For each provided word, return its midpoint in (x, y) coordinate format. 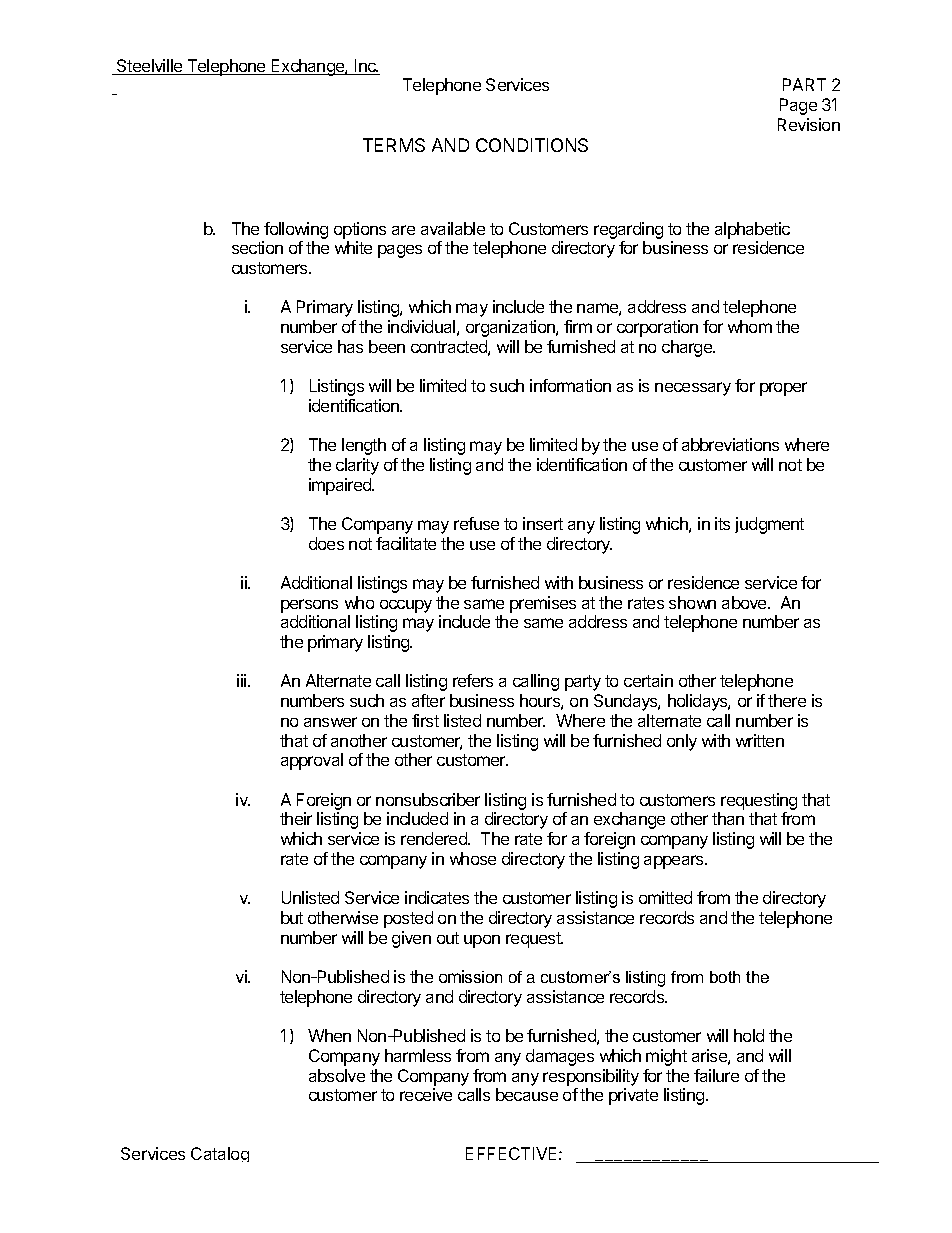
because (527, 1094)
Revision (809, 124)
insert (543, 523)
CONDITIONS (532, 145)
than (728, 818)
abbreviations (730, 444)
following (296, 230)
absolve (337, 1075)
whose (473, 858)
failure (716, 1075)
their (296, 818)
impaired (341, 486)
